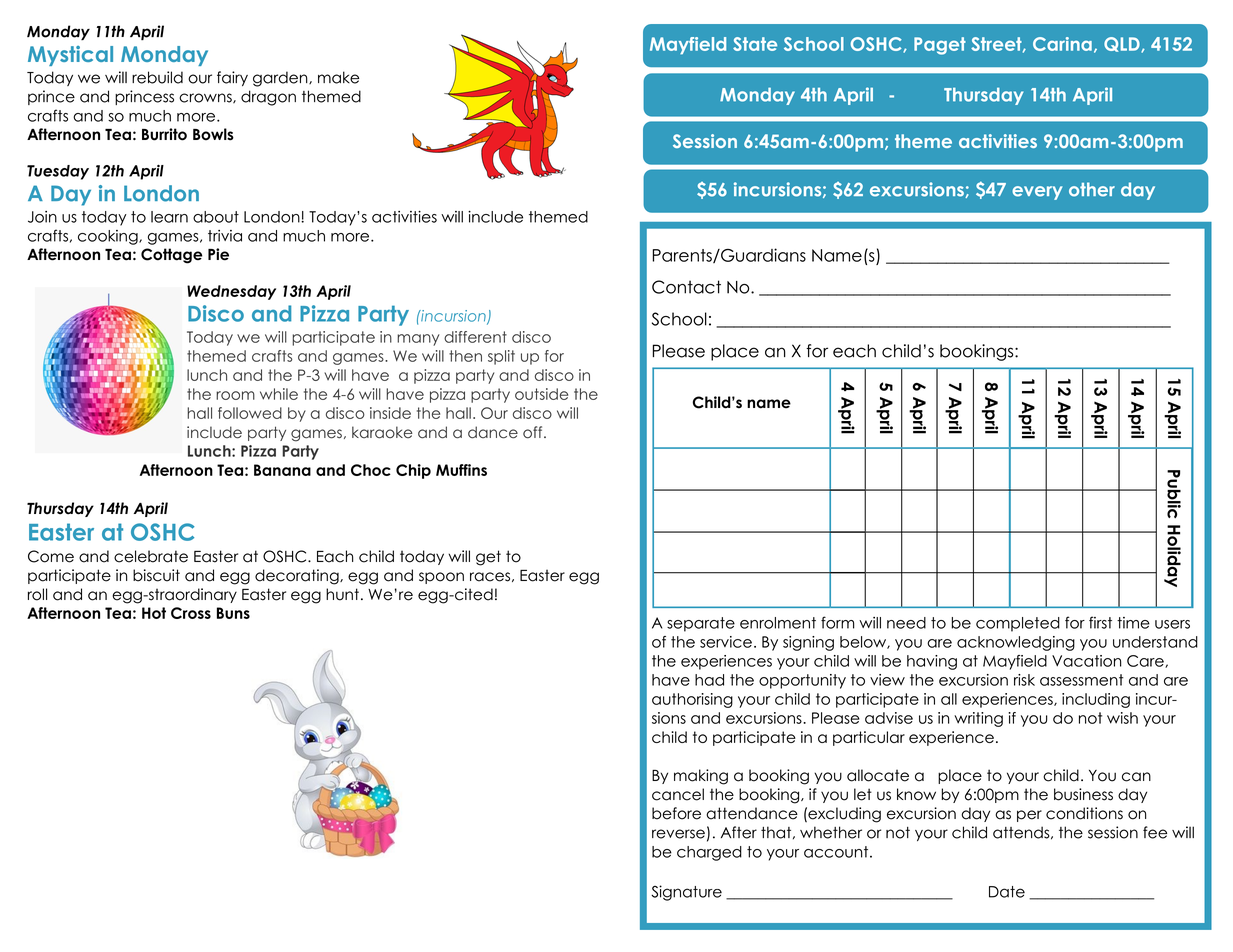 This document has height=952, width=1233. What do you see at coordinates (755, 44) in the document?
I see `State` at bounding box center [755, 44].
